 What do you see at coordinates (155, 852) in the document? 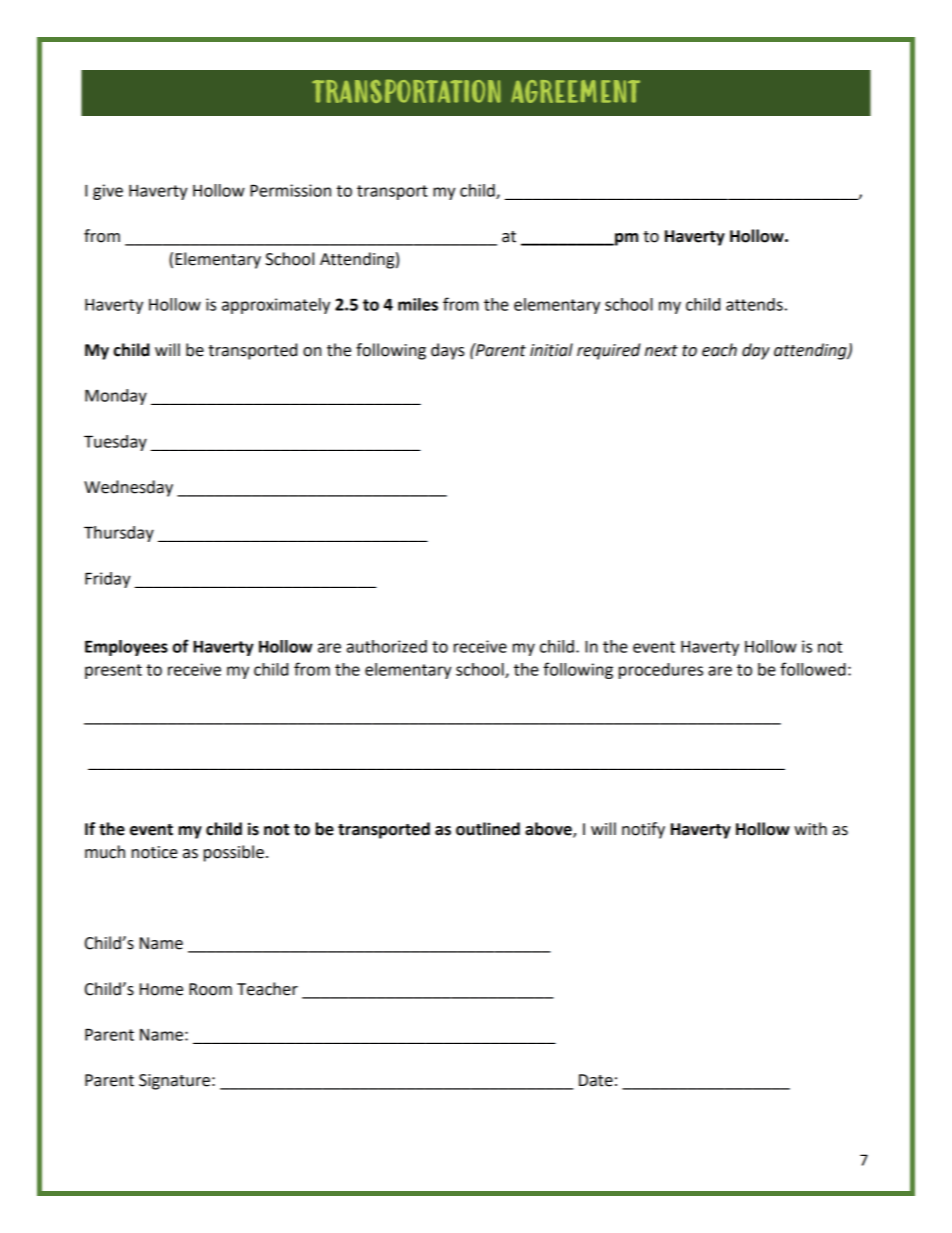
I see `notice` at bounding box center [155, 852].
